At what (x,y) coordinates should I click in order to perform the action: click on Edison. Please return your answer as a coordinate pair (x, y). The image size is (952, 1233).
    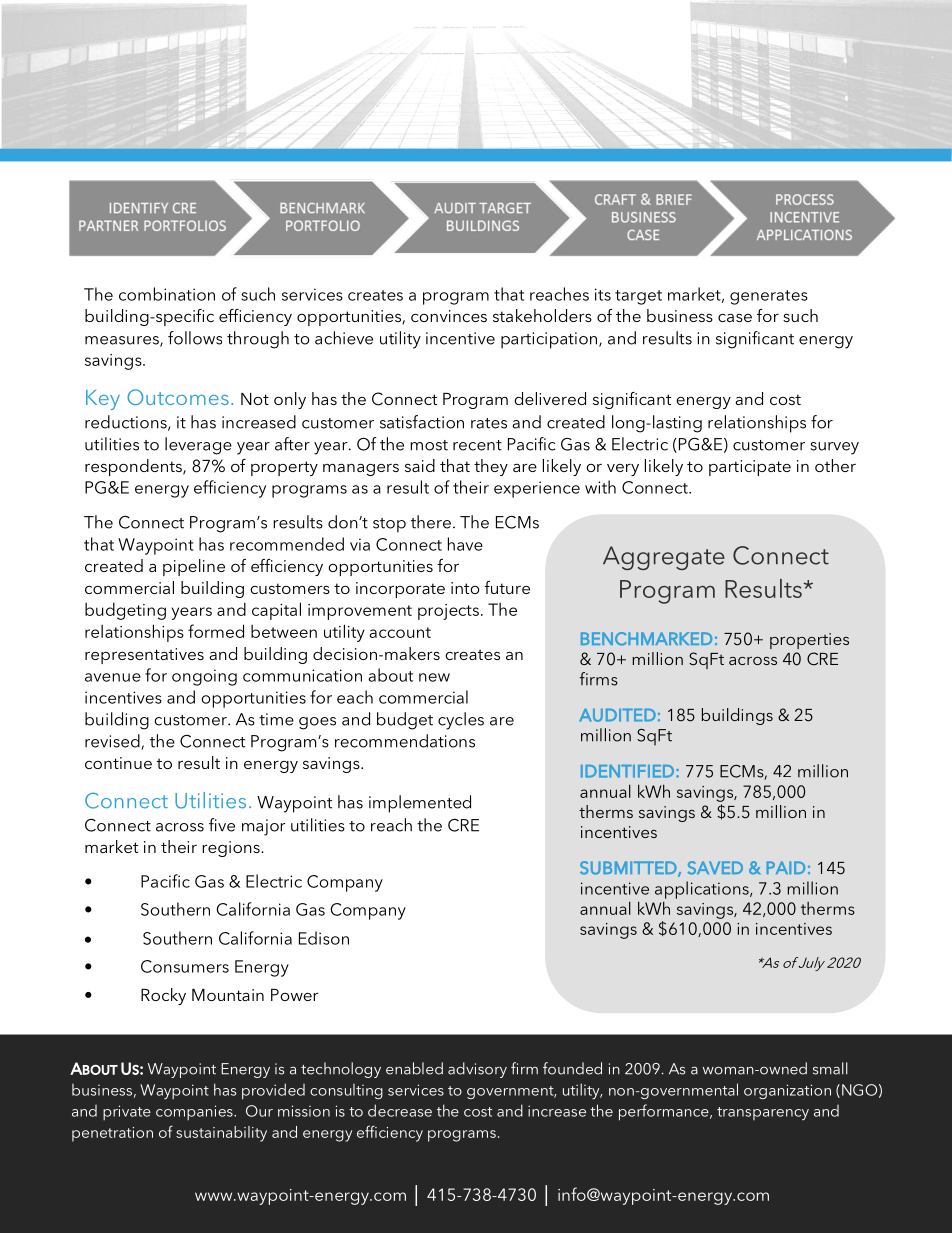
    Looking at the image, I should click on (324, 938).
